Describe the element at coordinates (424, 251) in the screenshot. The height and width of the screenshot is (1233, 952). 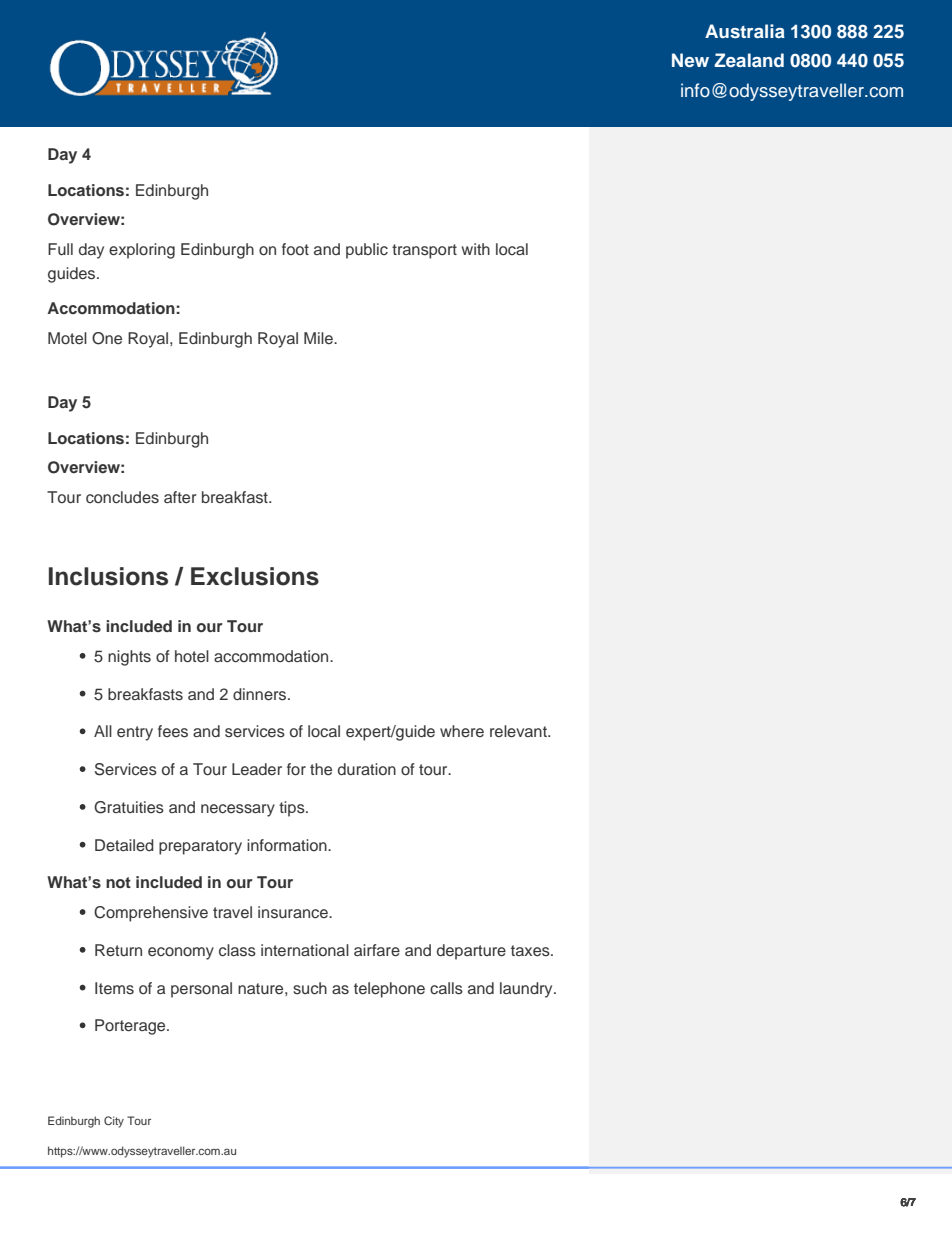
I see `transport` at that location.
